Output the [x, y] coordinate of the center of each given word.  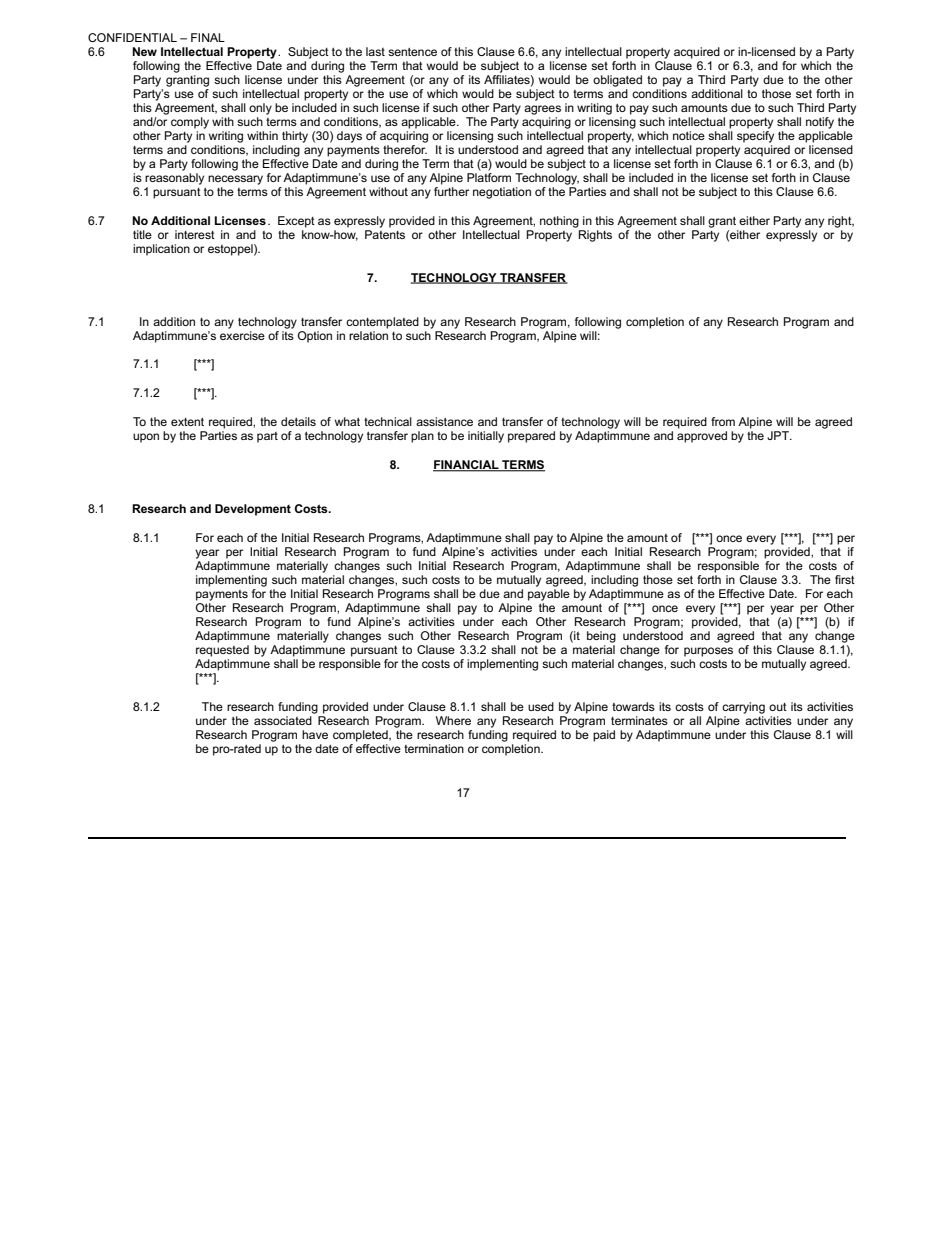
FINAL [208, 37]
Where [453, 720]
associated [283, 720]
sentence [412, 51]
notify [820, 123]
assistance [444, 421]
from [723, 421]
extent [187, 421]
